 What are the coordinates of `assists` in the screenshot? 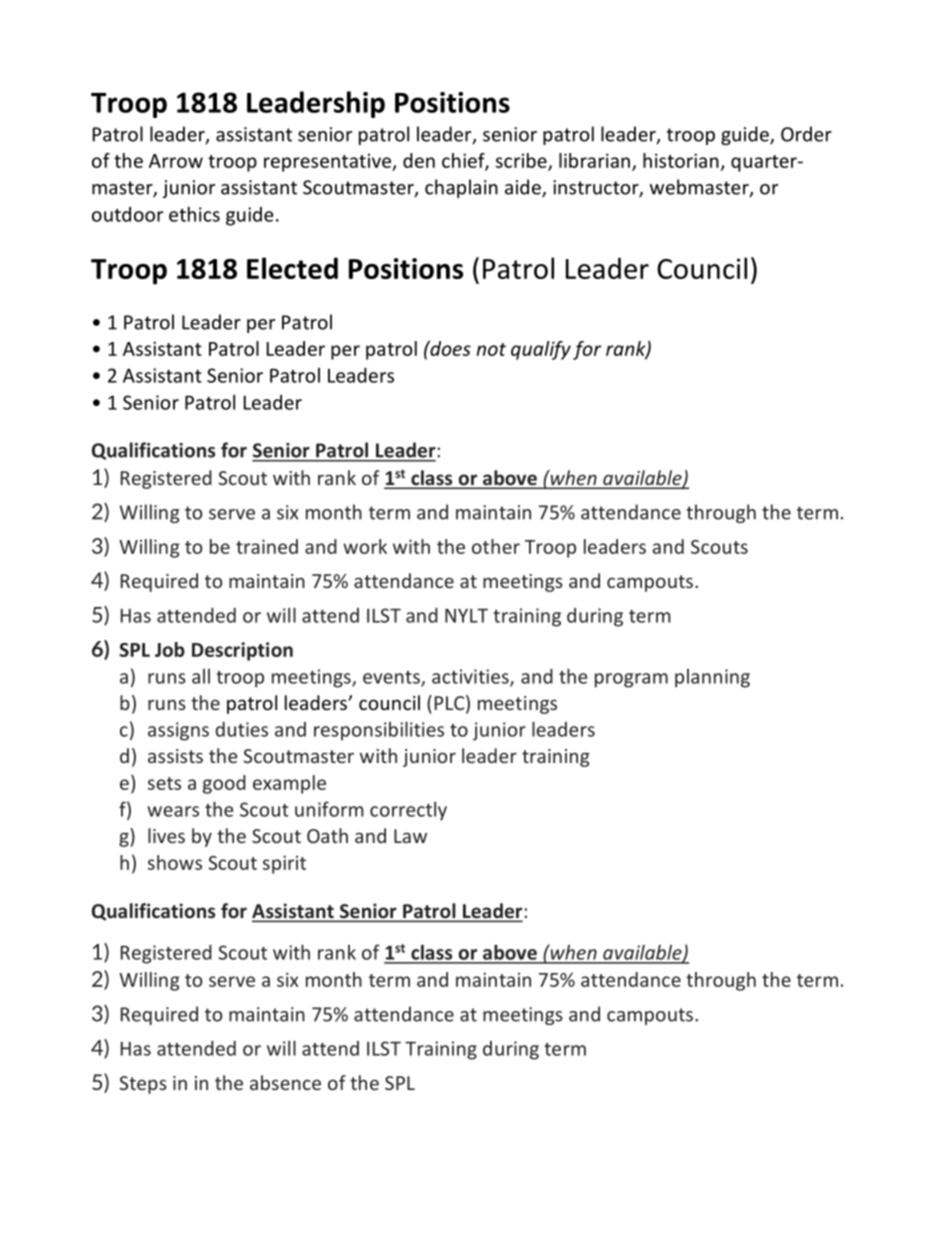 It's located at (175, 756).
